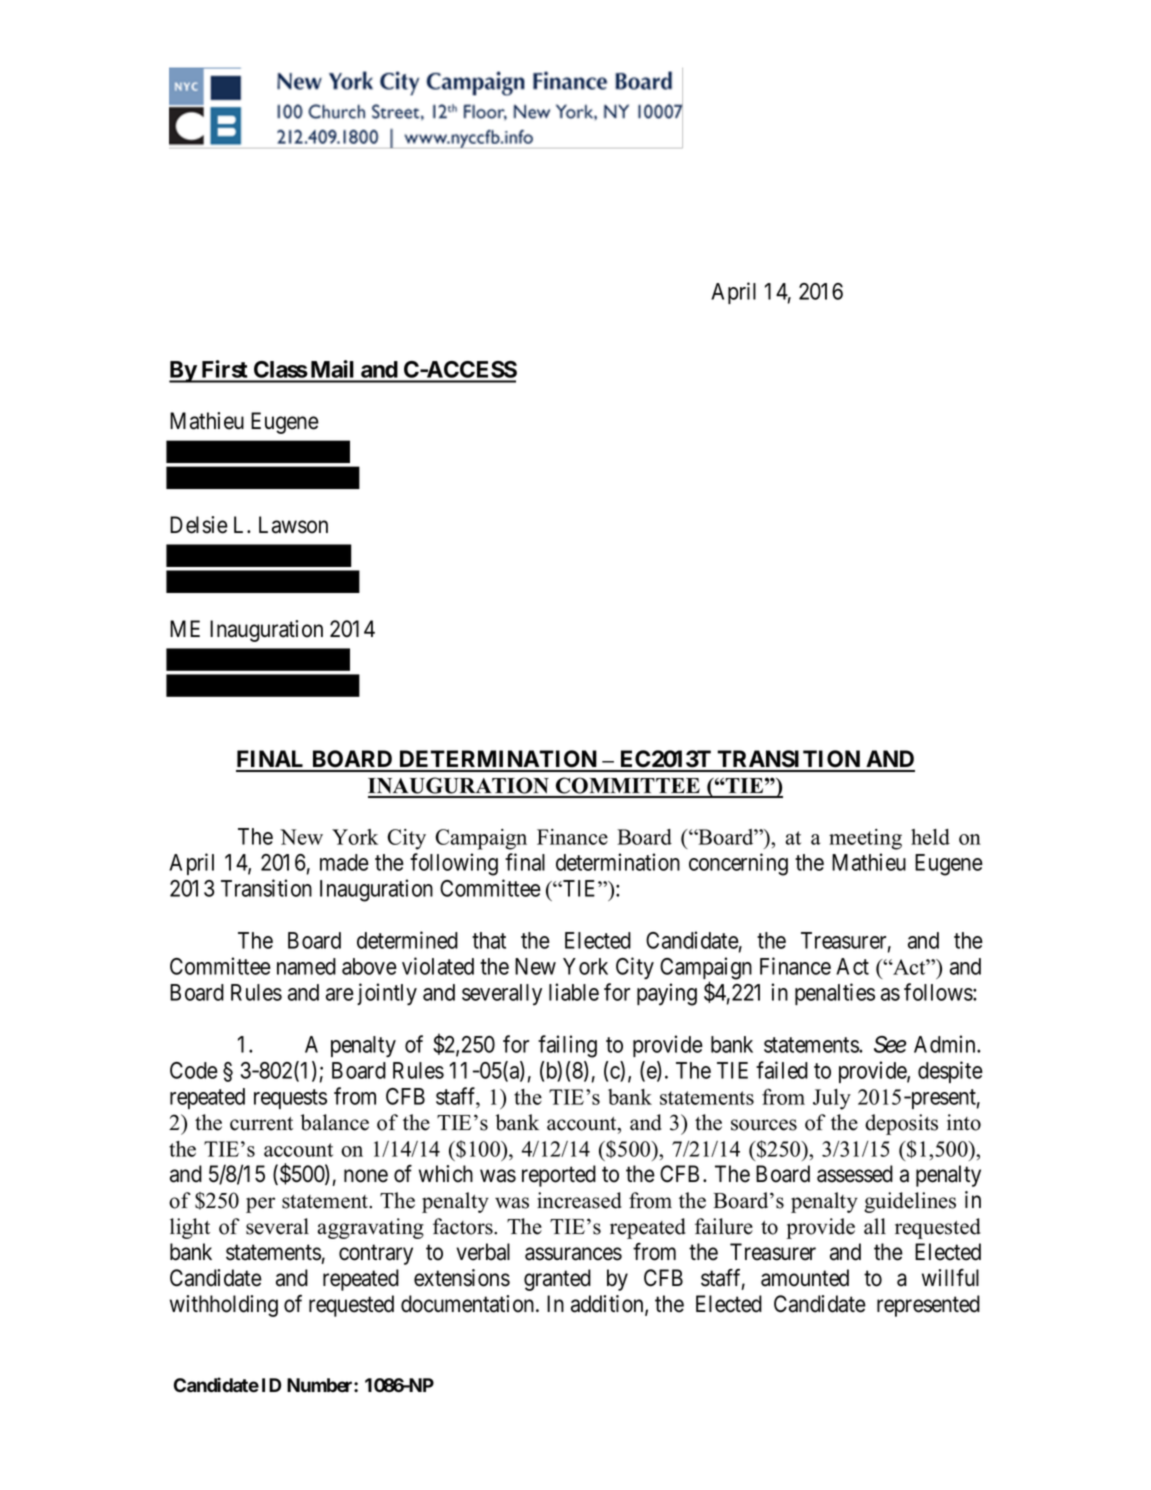 The height and width of the screenshot is (1490, 1151). I want to click on granted, so click(557, 1280).
